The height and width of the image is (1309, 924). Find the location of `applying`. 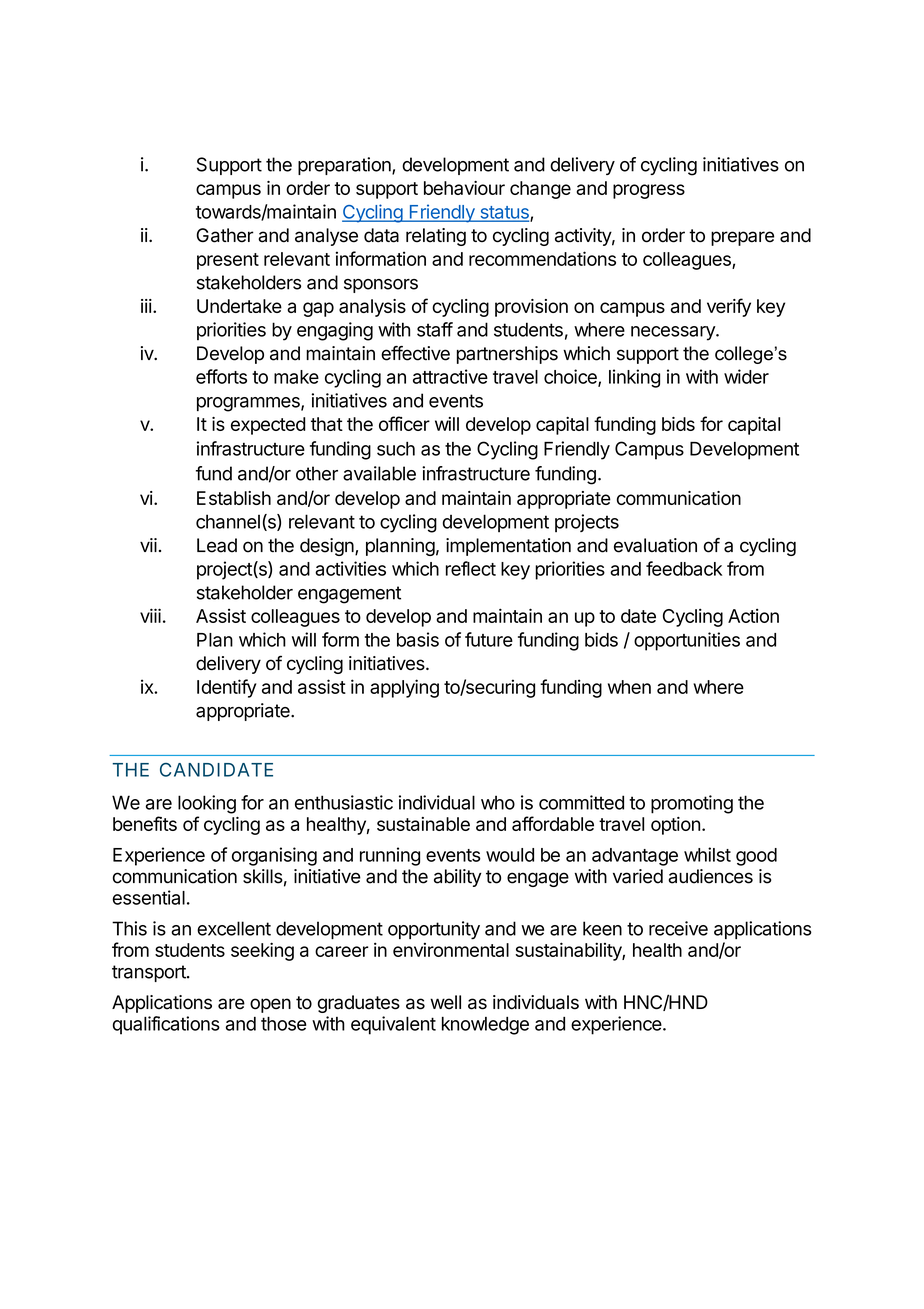

applying is located at coordinates (404, 688).
